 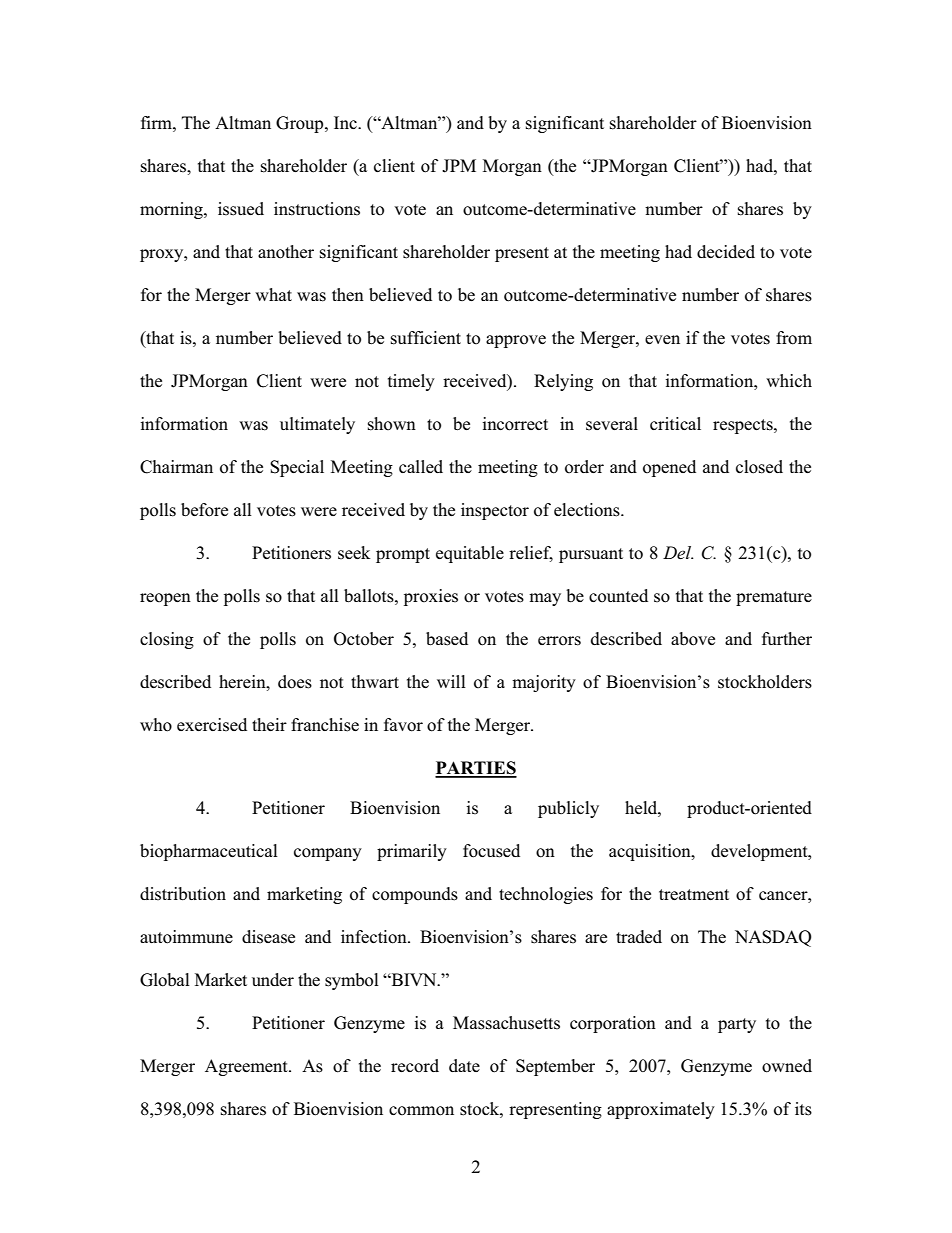 What do you see at coordinates (421, 466) in the screenshot?
I see `called` at bounding box center [421, 466].
